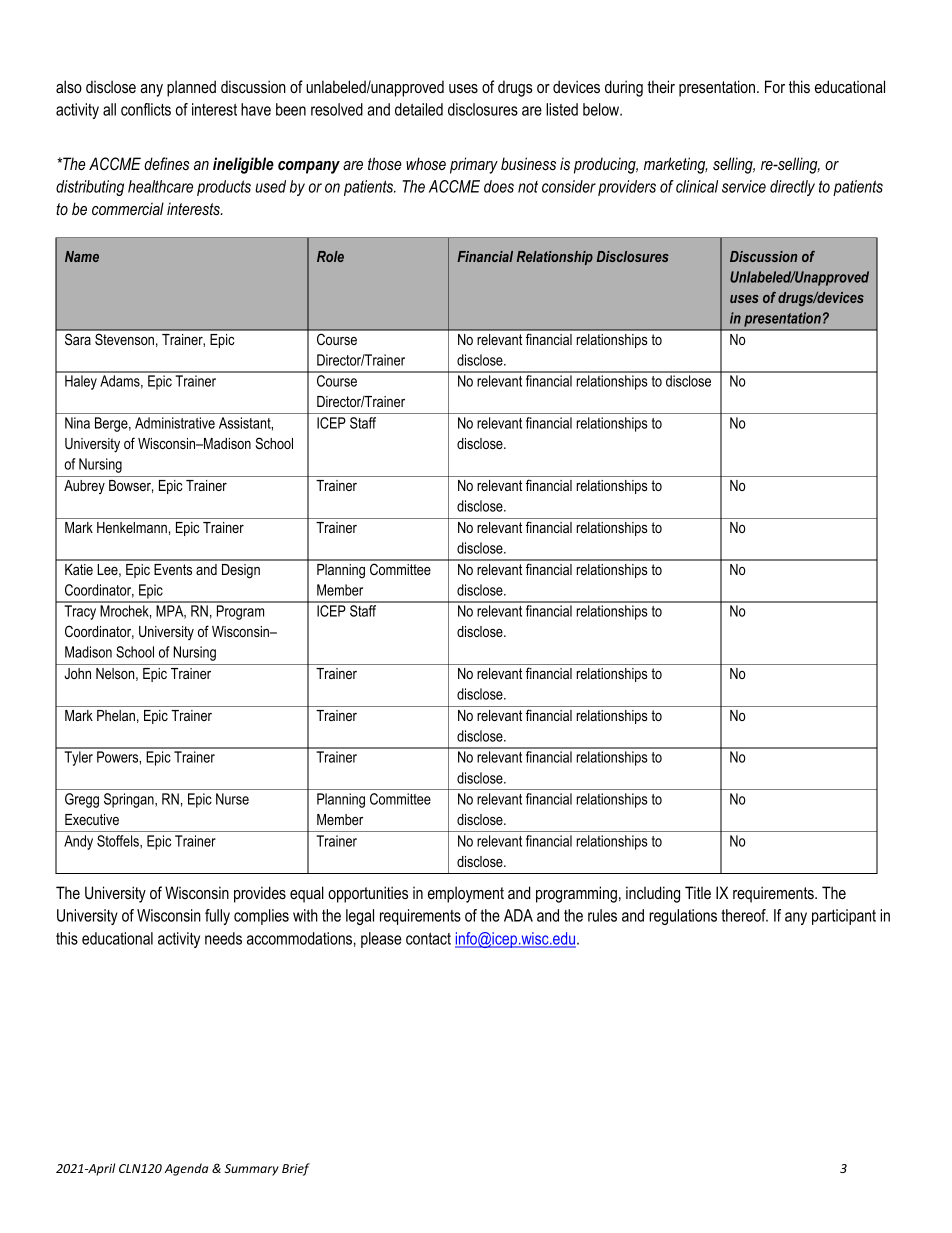  What do you see at coordinates (775, 86) in the screenshot?
I see `For` at bounding box center [775, 86].
